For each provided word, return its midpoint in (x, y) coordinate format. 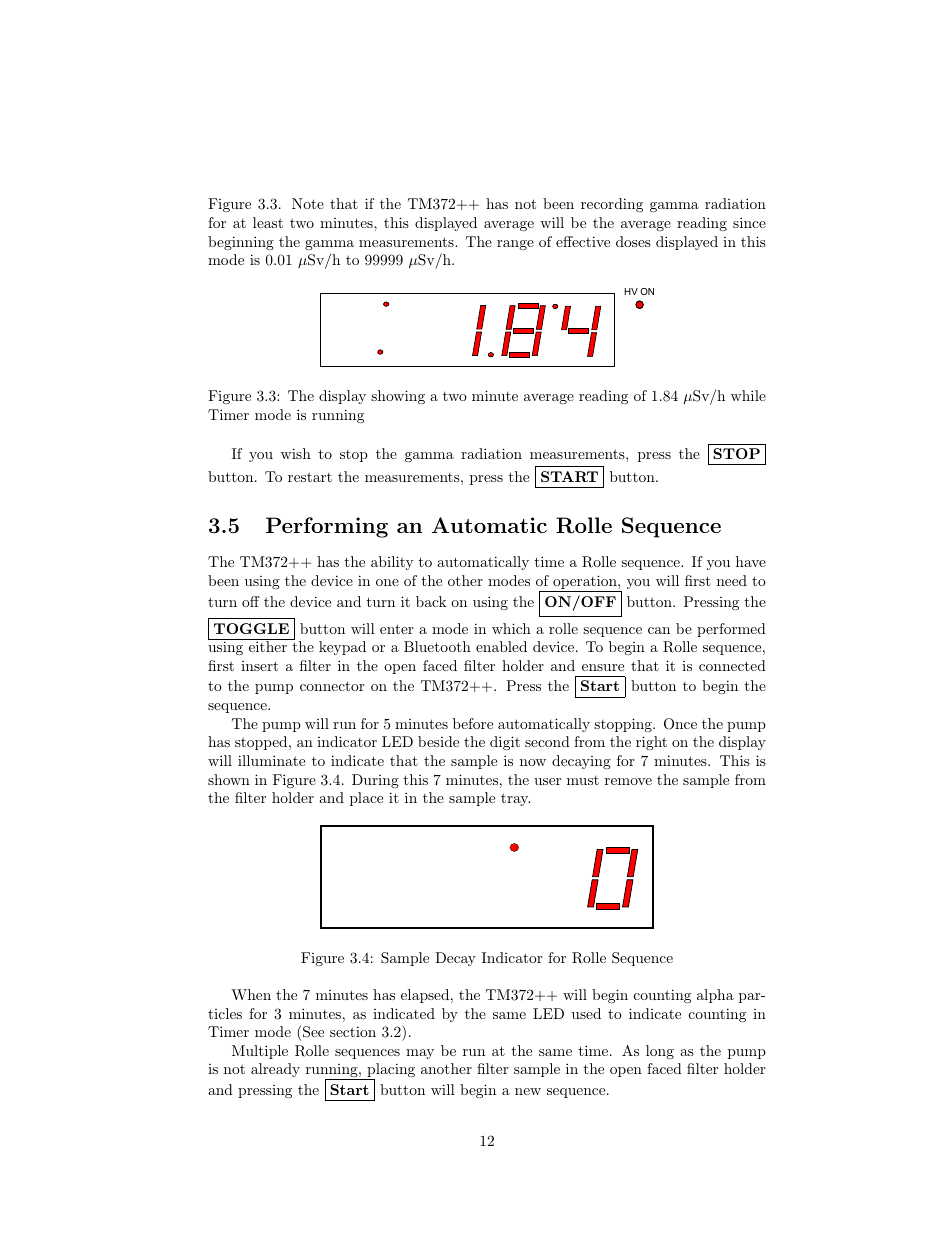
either (268, 646)
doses (633, 241)
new (528, 1091)
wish (296, 453)
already (275, 1070)
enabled (501, 646)
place (366, 799)
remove (628, 781)
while (748, 395)
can (659, 630)
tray (515, 799)
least (268, 222)
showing (398, 397)
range (515, 245)
